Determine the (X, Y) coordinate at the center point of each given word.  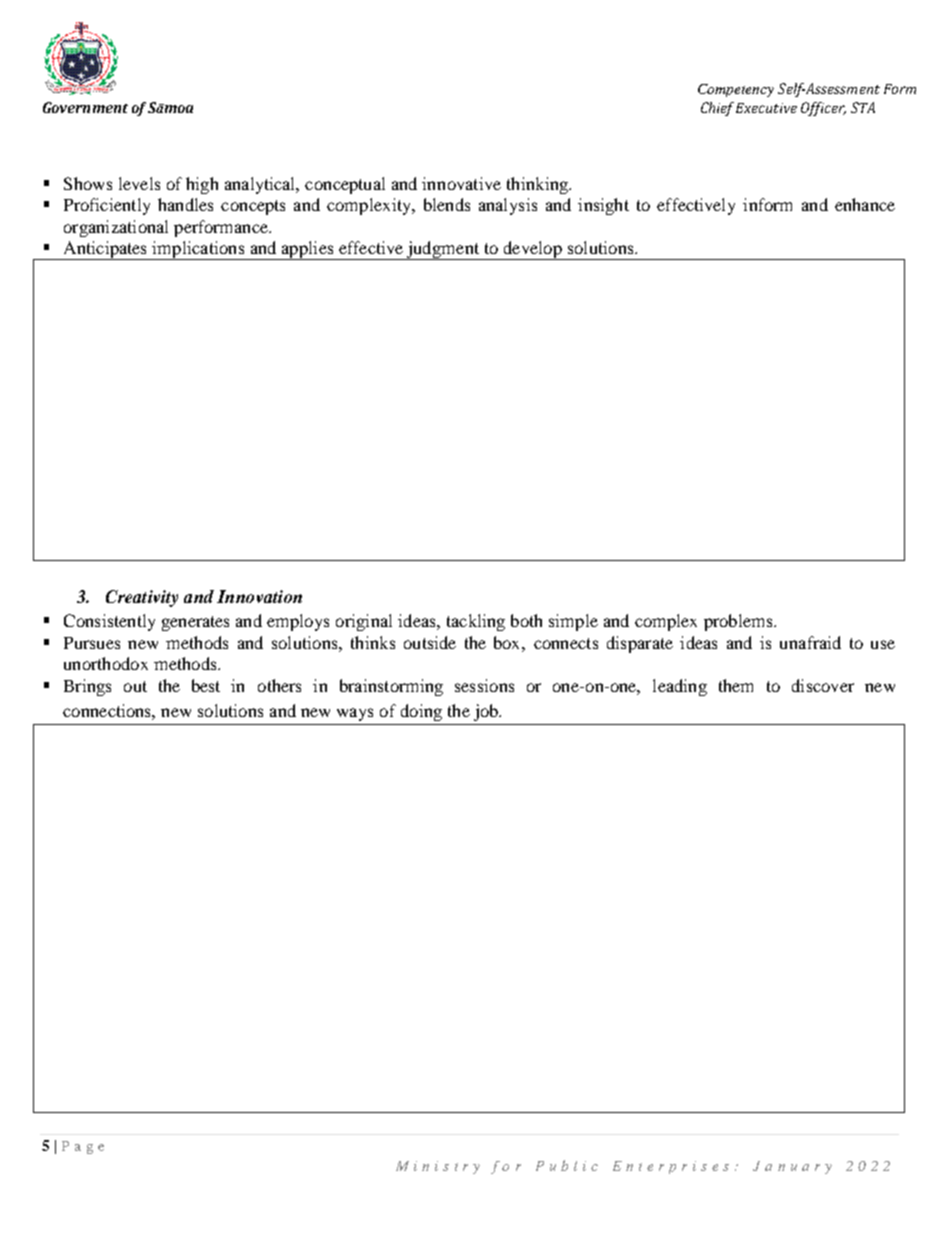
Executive (766, 108)
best (206, 685)
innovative (461, 183)
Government (85, 107)
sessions (484, 685)
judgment (443, 250)
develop (532, 250)
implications (199, 250)
